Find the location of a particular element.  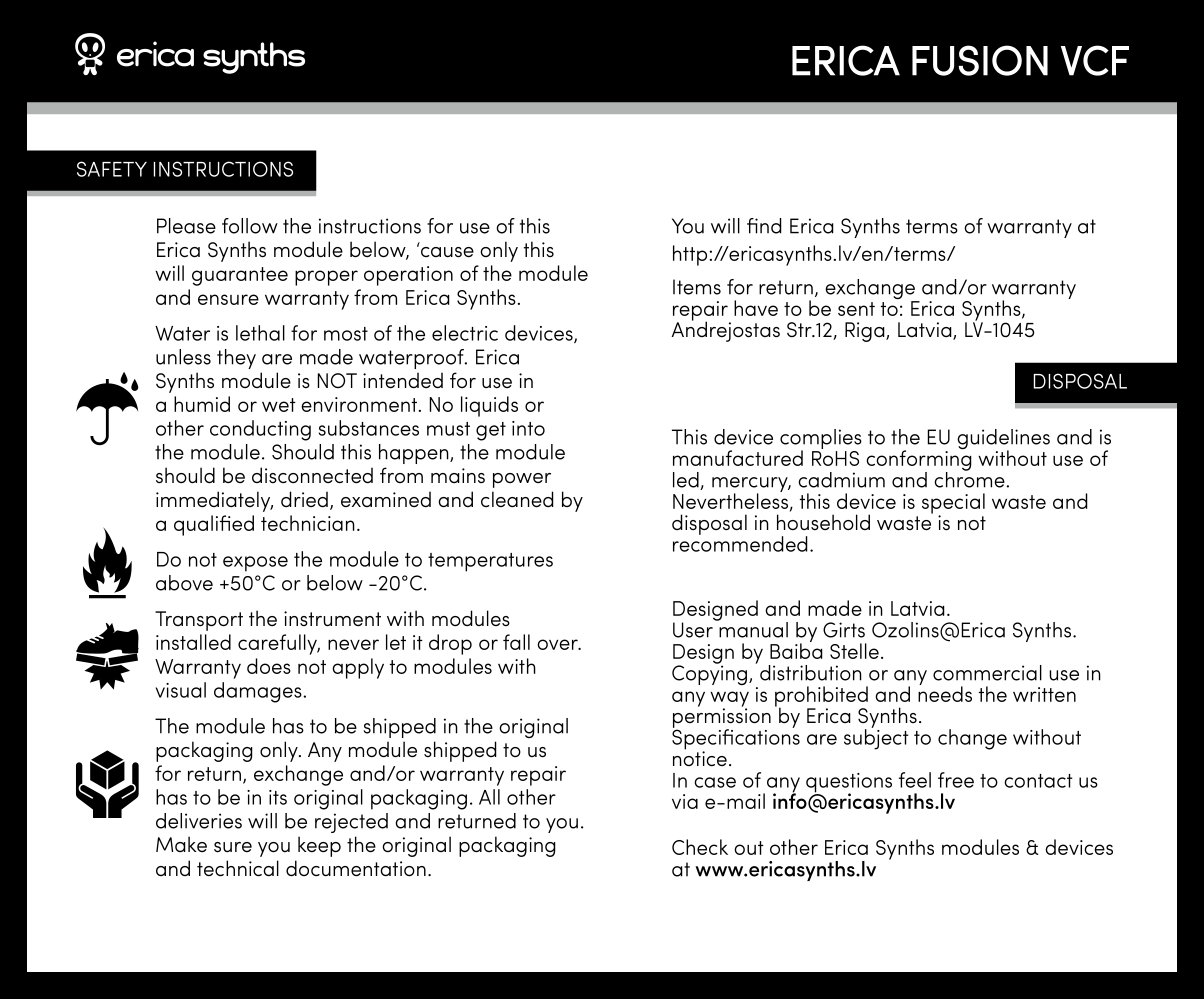

disconnected is located at coordinates (312, 475).
